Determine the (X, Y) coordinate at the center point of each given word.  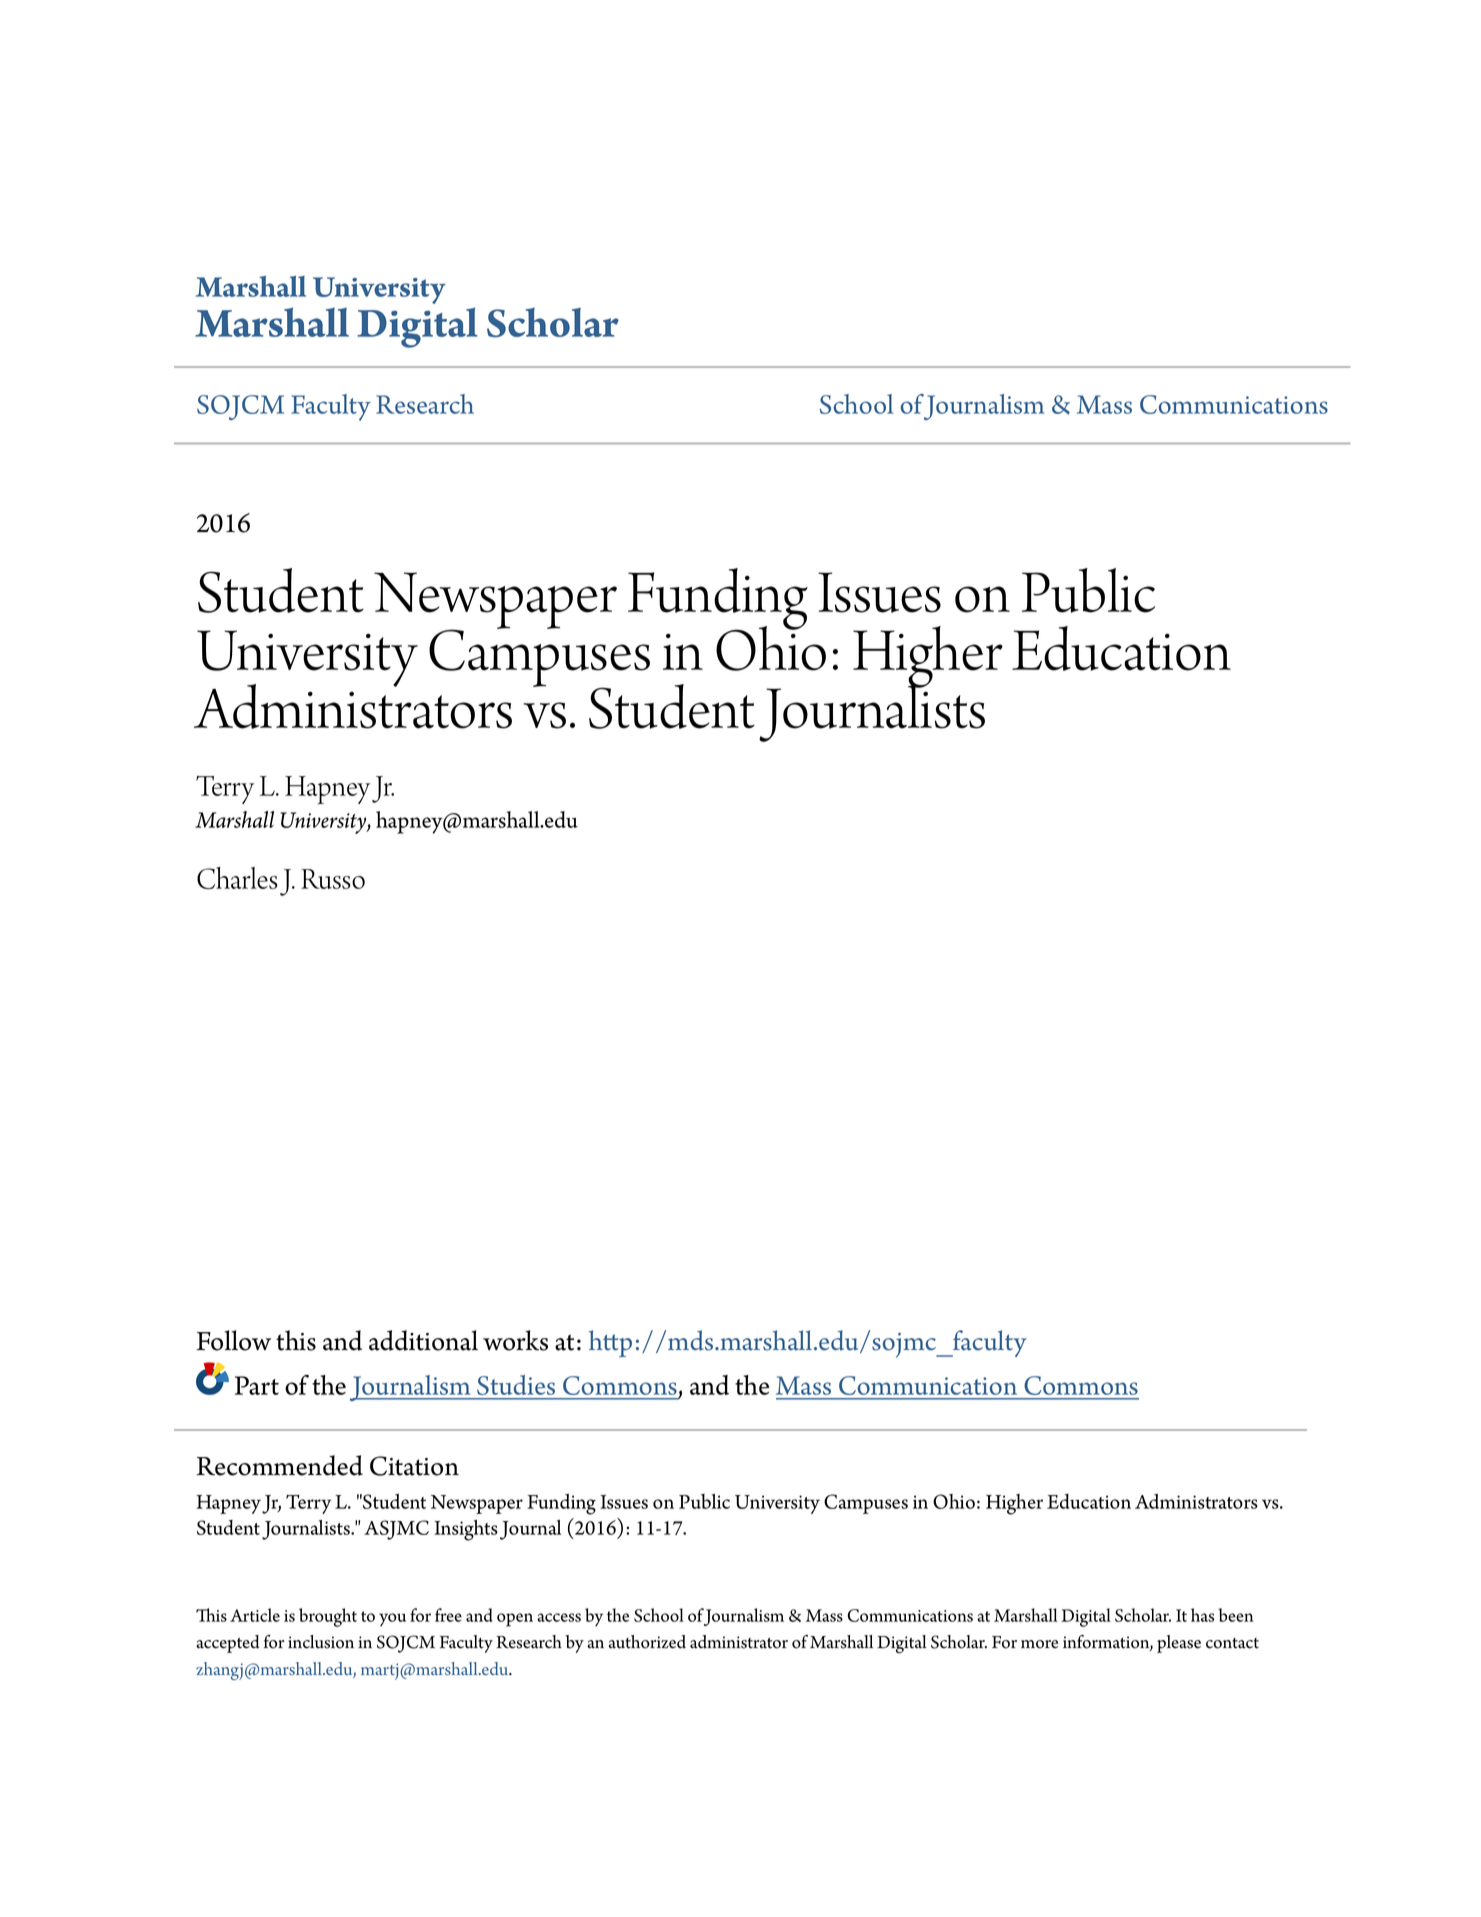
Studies (516, 1385)
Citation (414, 1466)
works (515, 1340)
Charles (237, 878)
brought (328, 1617)
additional (423, 1340)
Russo (333, 879)
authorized (647, 1642)
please (1179, 1644)
